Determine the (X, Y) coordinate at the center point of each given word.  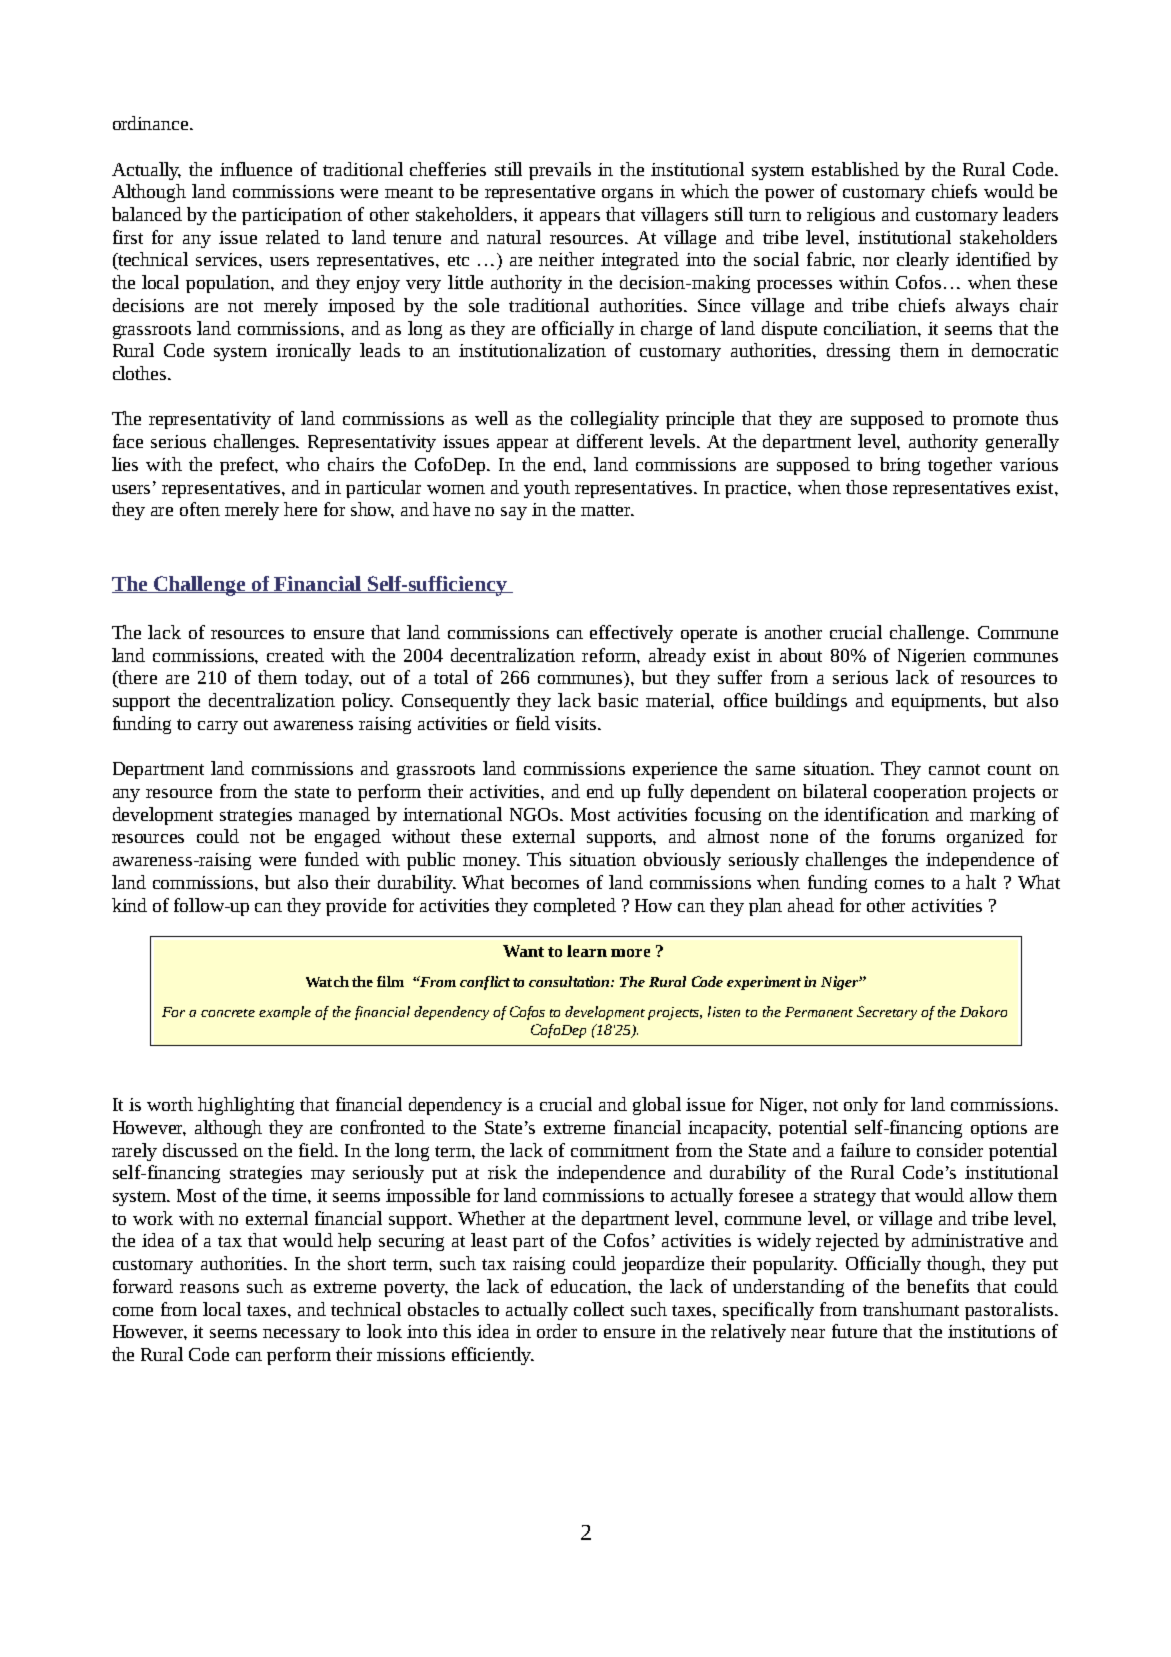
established (855, 169)
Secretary (887, 1013)
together (960, 466)
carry (218, 727)
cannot (954, 769)
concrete (228, 1013)
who (302, 464)
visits (577, 723)
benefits (938, 1286)
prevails (560, 171)
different (610, 441)
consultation (570, 981)
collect (599, 1309)
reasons (209, 1288)
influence (256, 169)
